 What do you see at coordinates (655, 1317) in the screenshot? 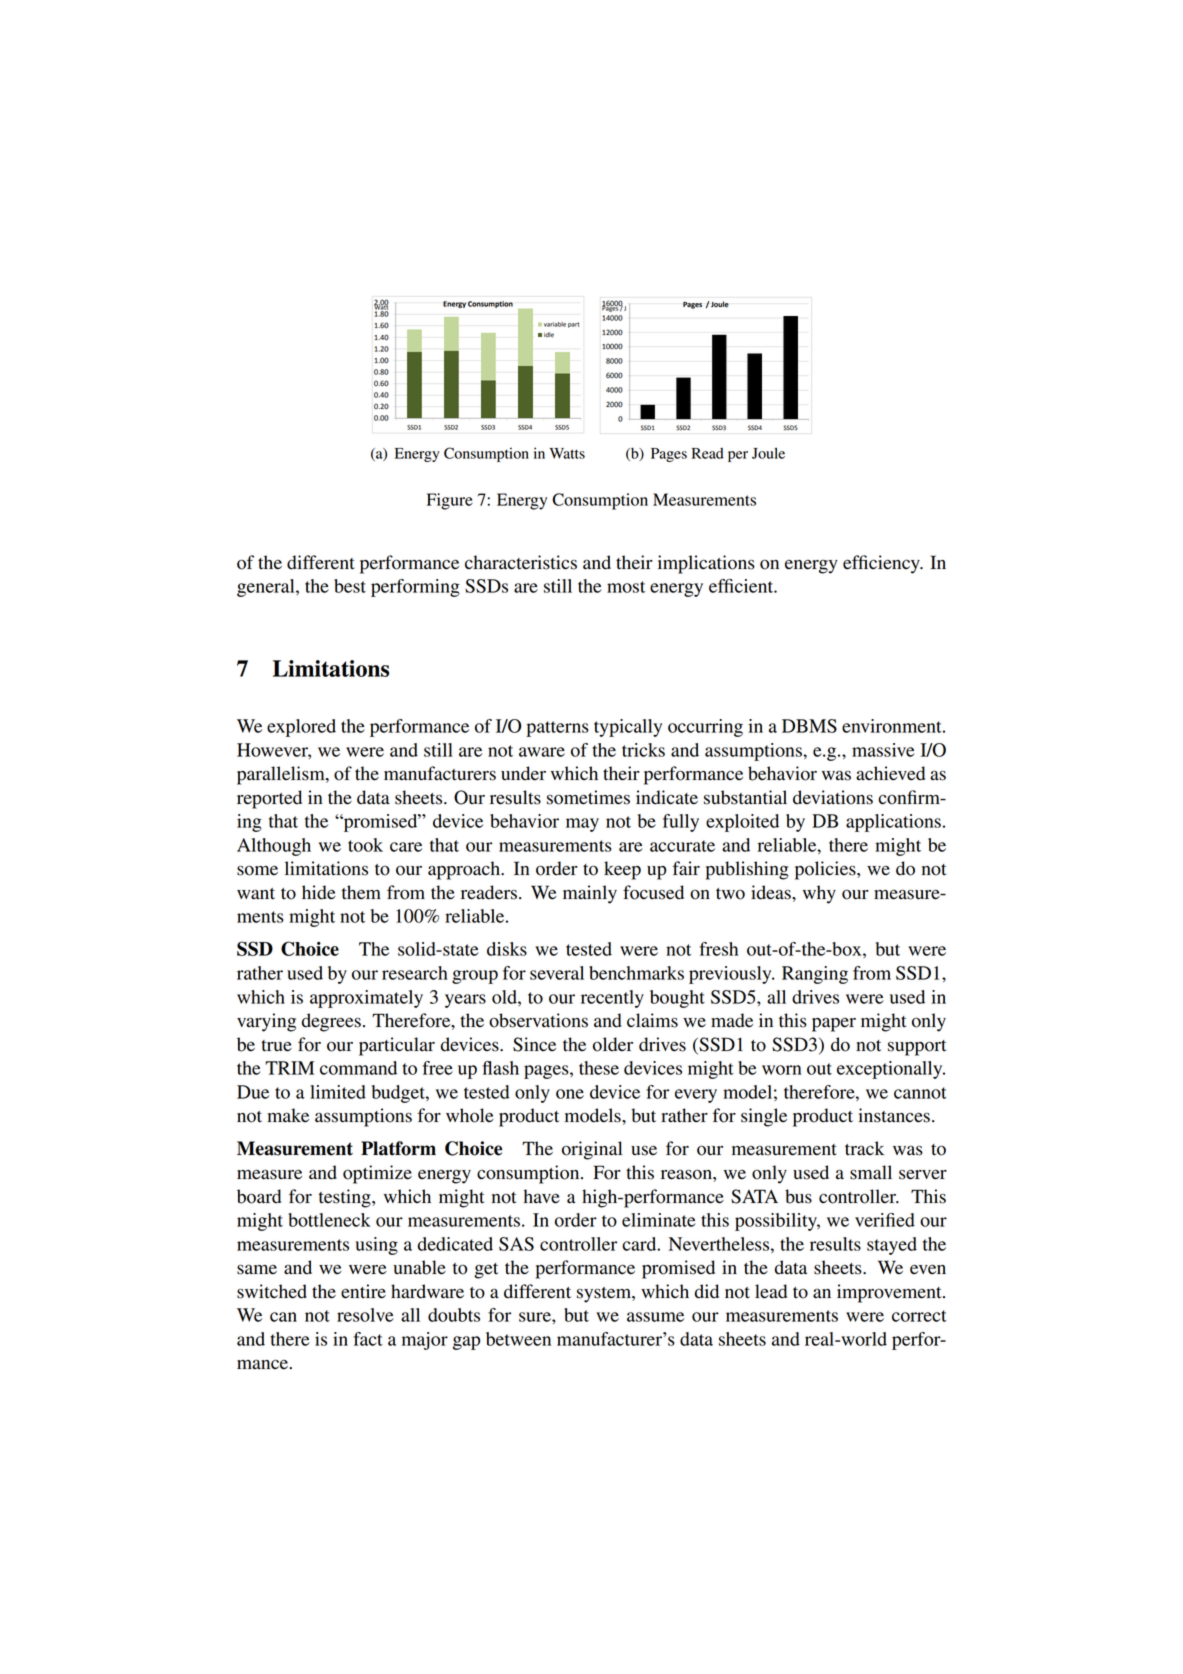
I see `assume` at bounding box center [655, 1317].
